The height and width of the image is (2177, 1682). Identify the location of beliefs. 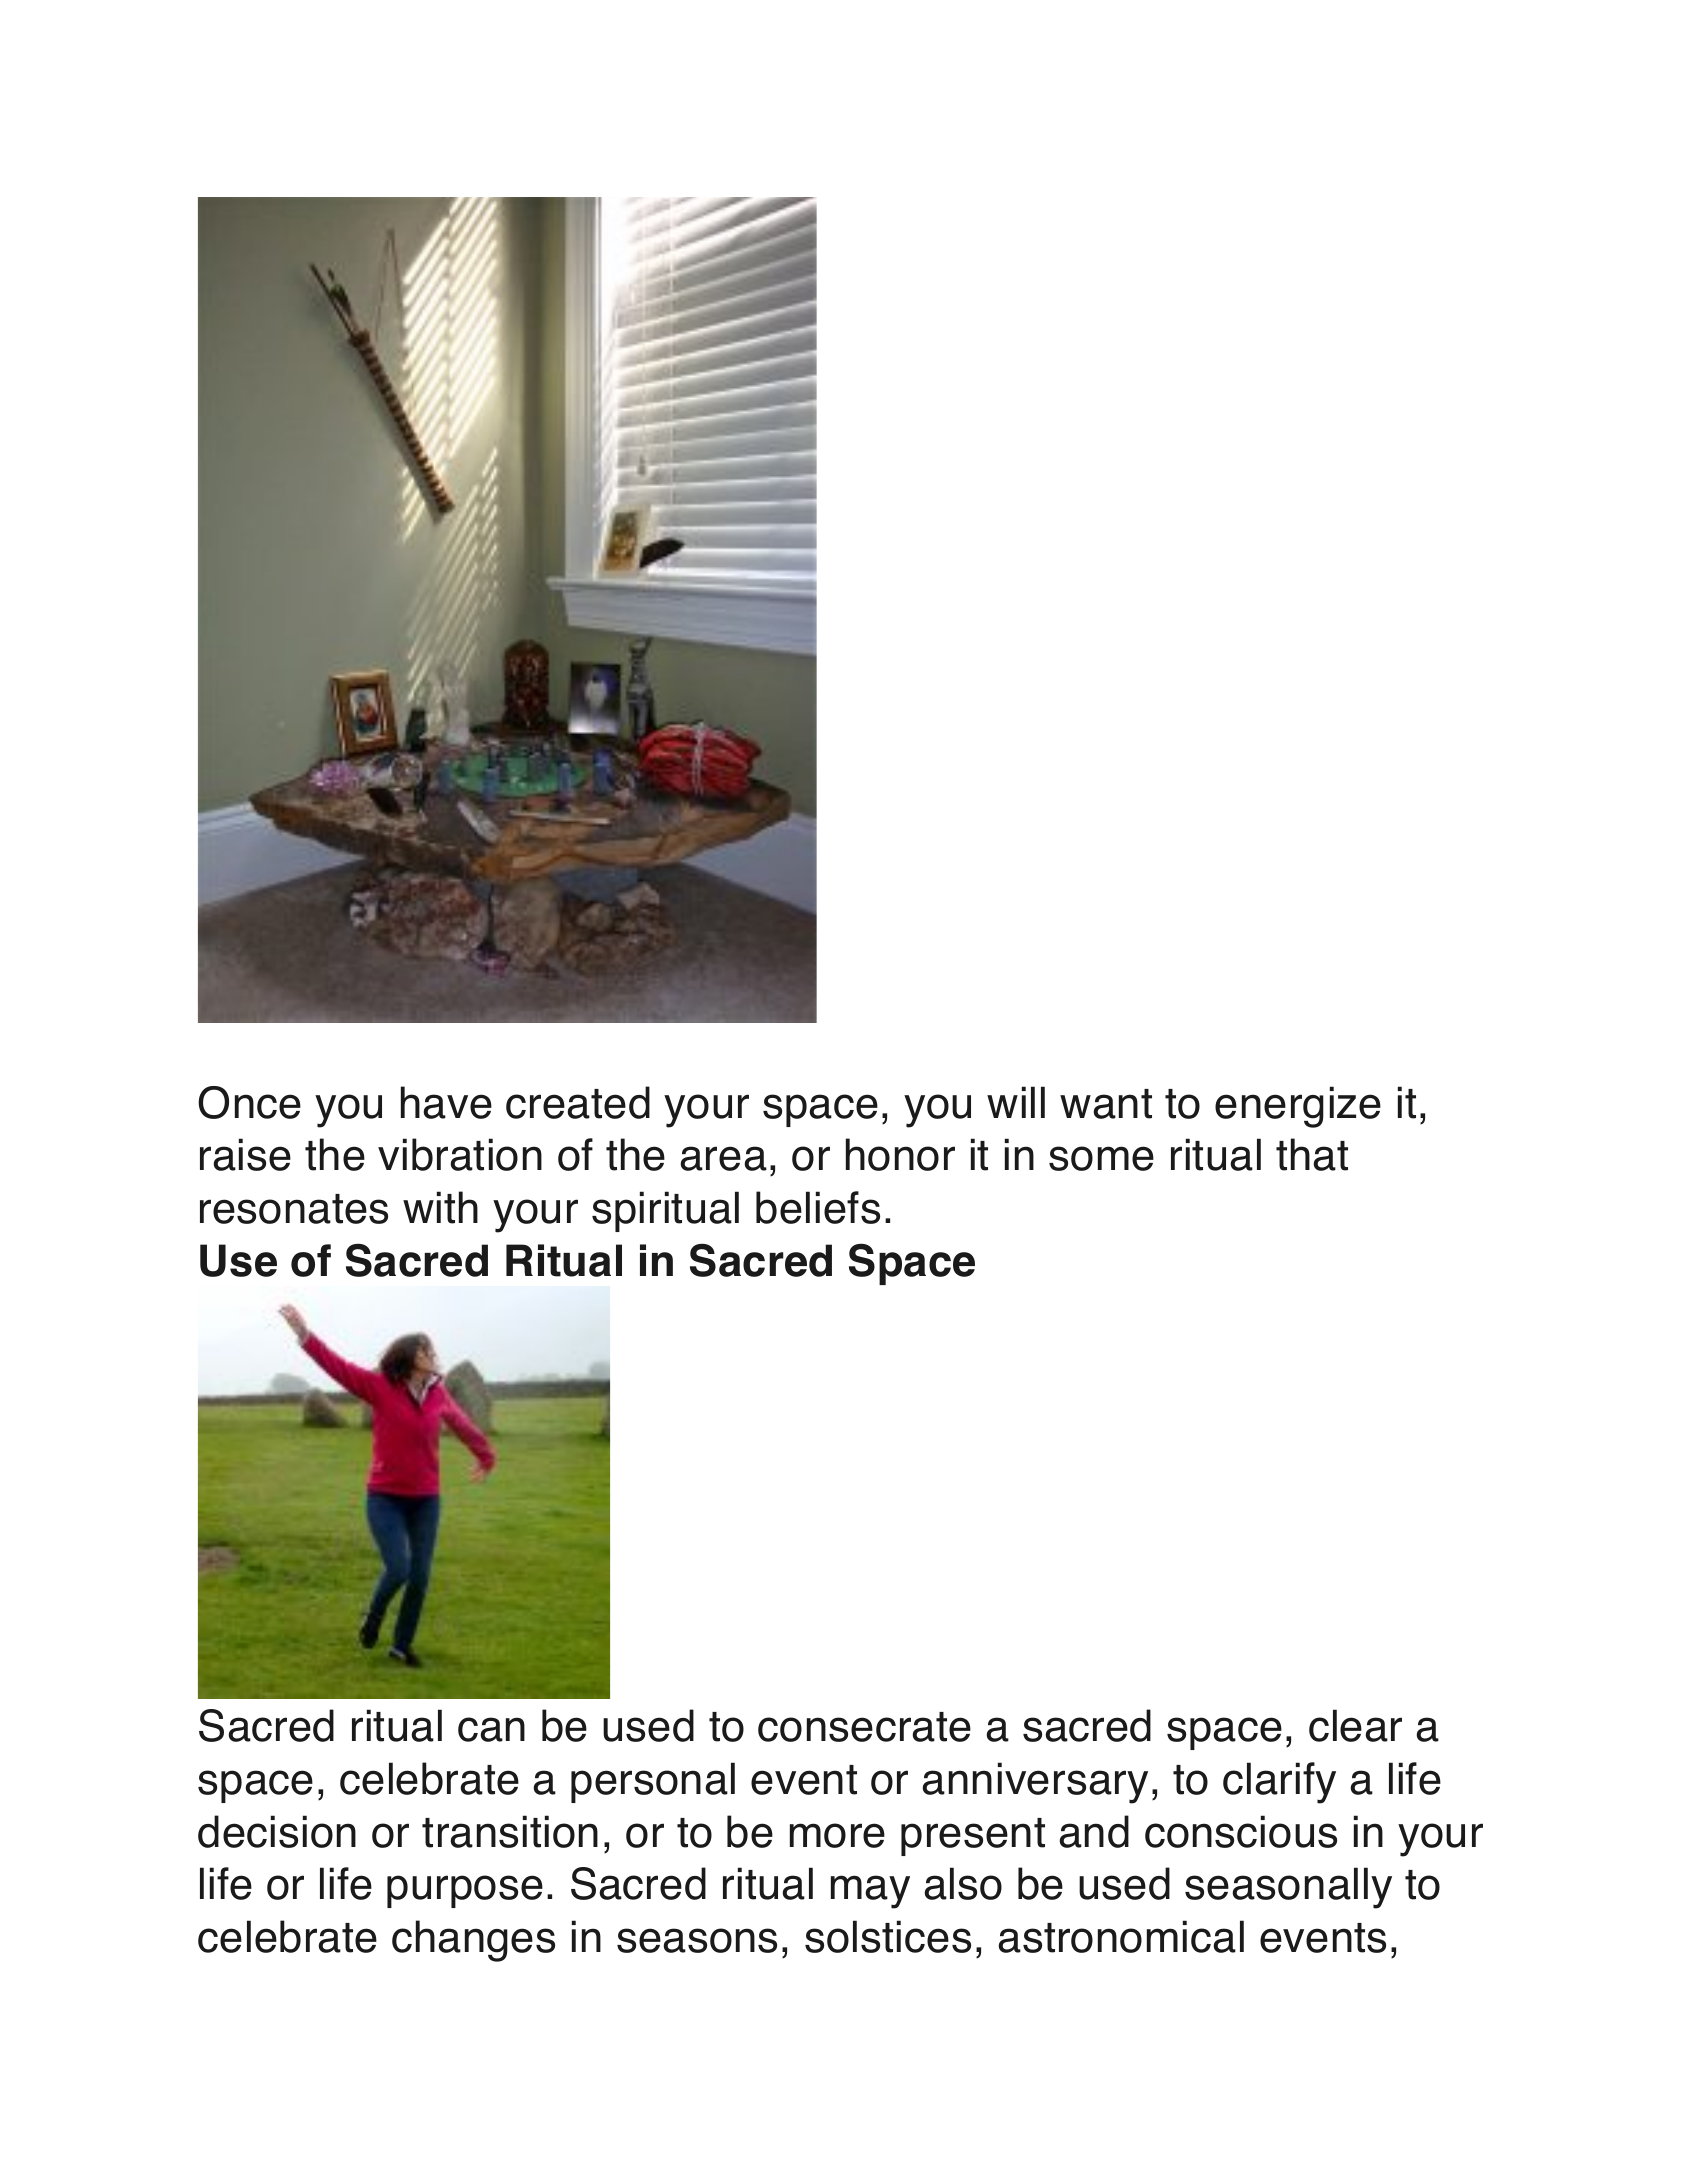
(818, 1207).
